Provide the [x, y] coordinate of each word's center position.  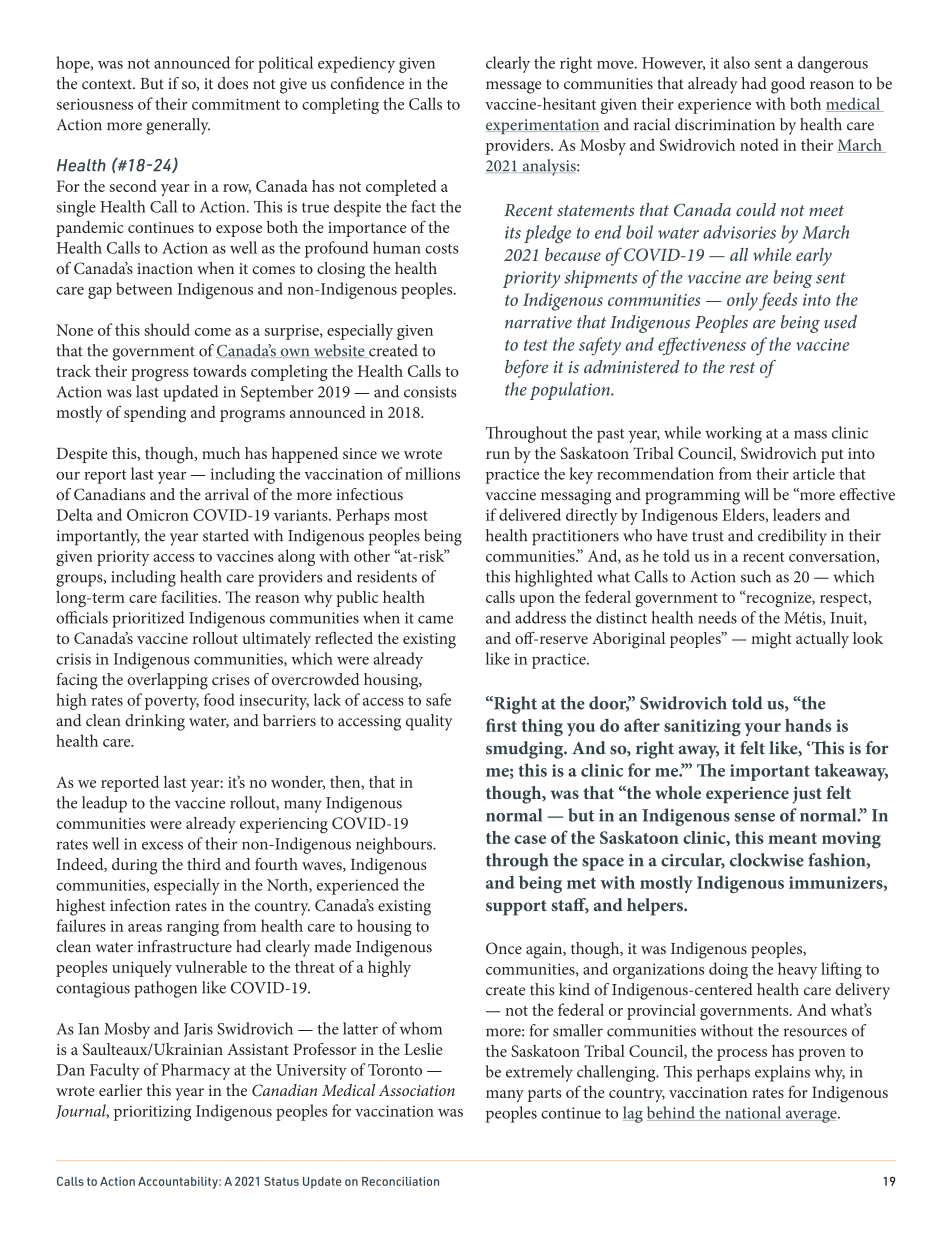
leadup [104, 804]
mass [810, 434]
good [788, 85]
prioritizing [152, 1113]
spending [155, 414]
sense [755, 817]
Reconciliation [400, 1181]
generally [178, 126]
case [530, 839]
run [498, 455]
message [513, 87]
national [753, 1113]
